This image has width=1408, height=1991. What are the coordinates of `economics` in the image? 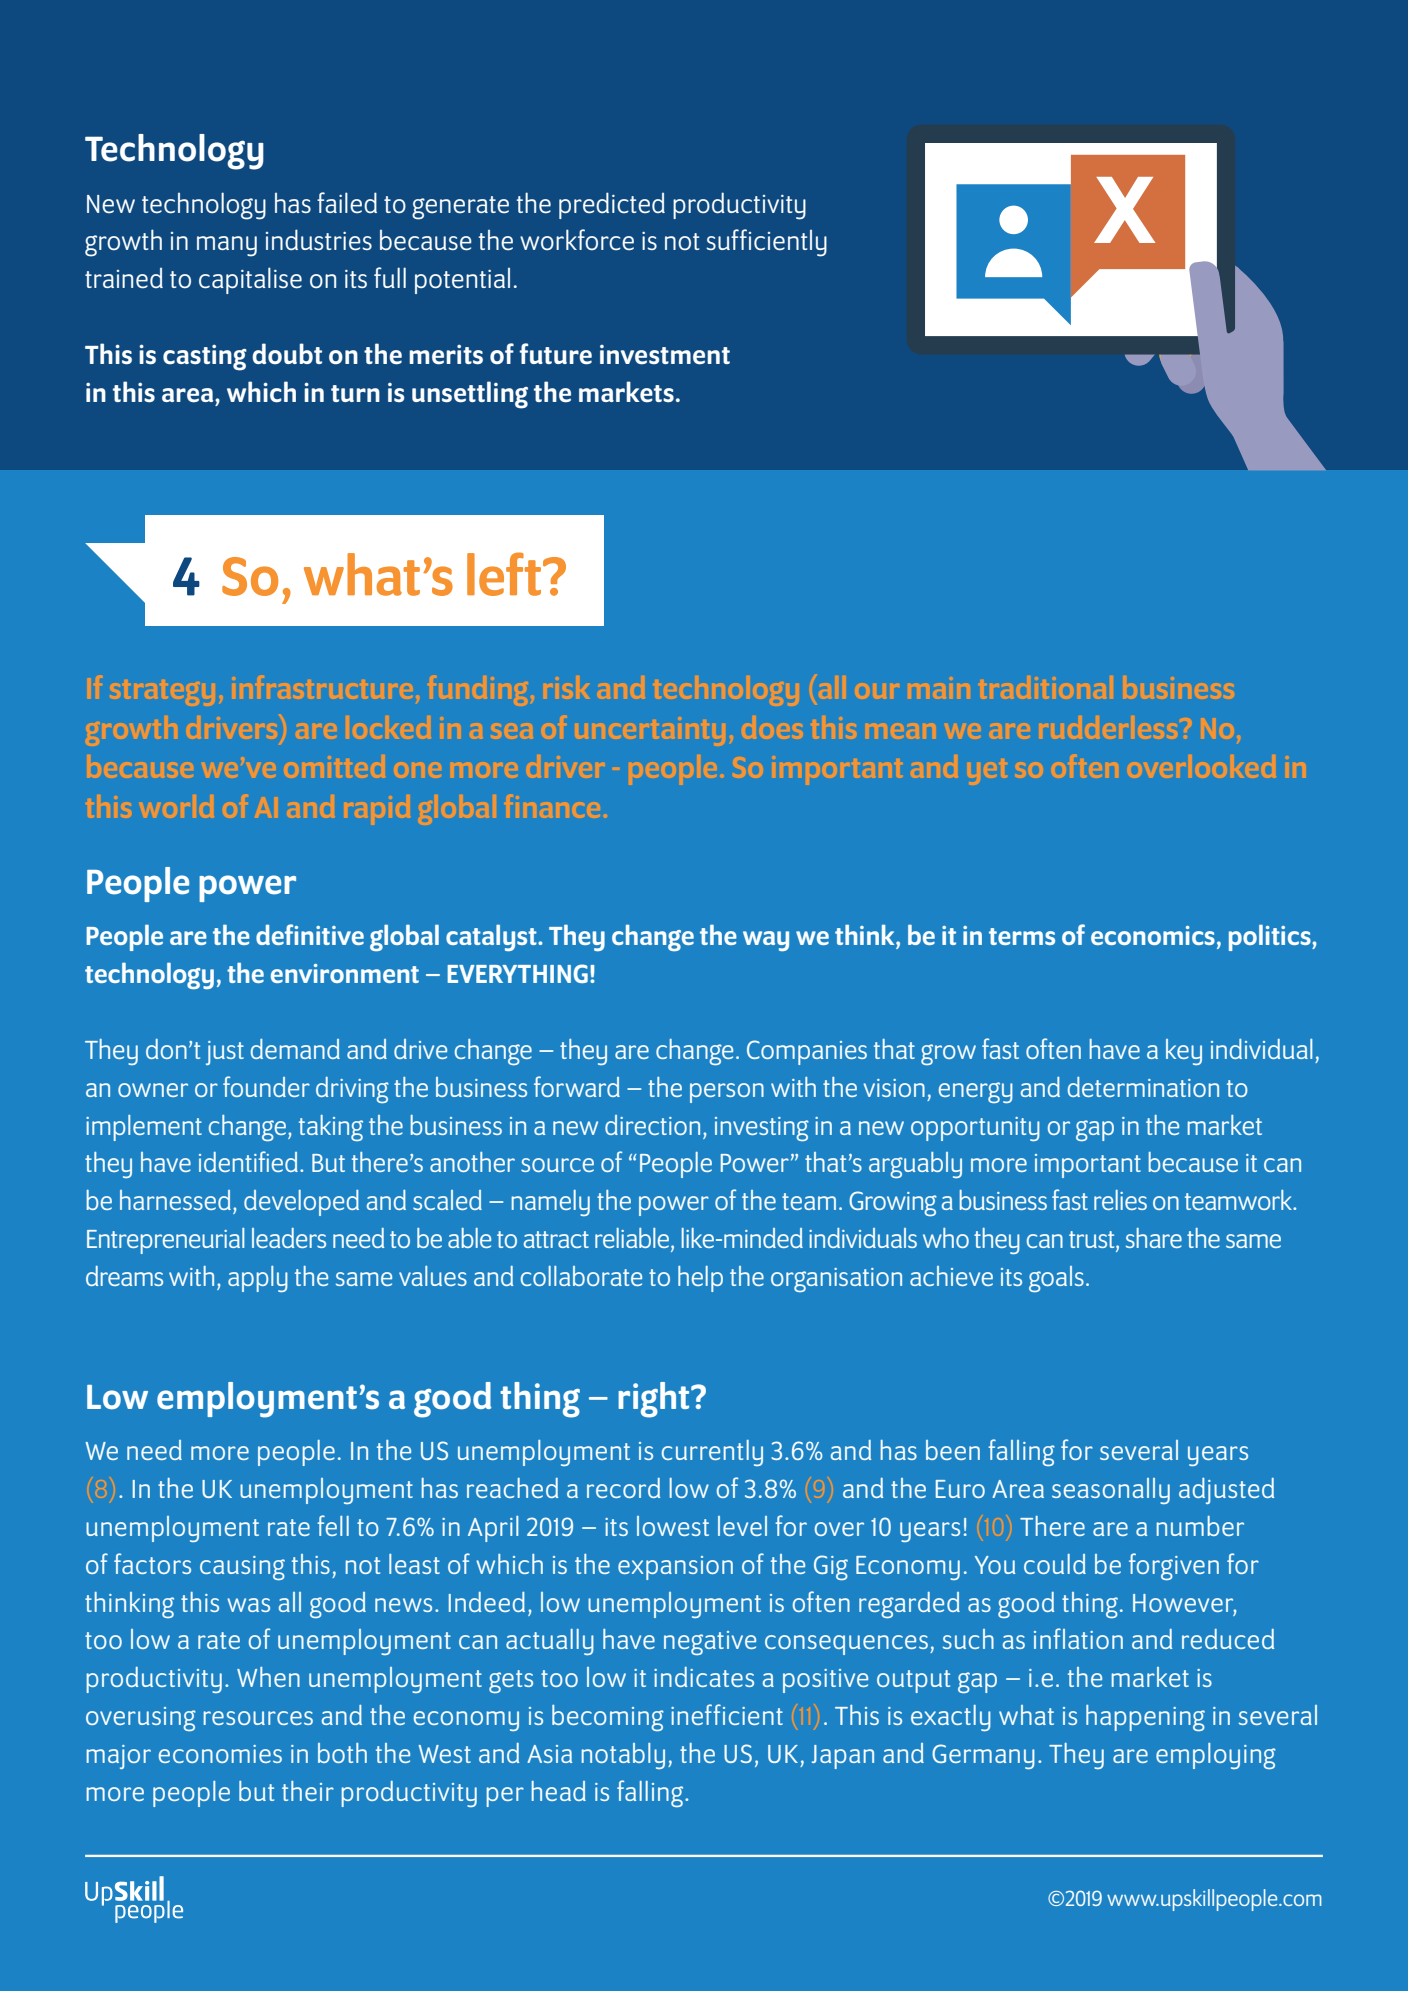 It's located at (1153, 935).
